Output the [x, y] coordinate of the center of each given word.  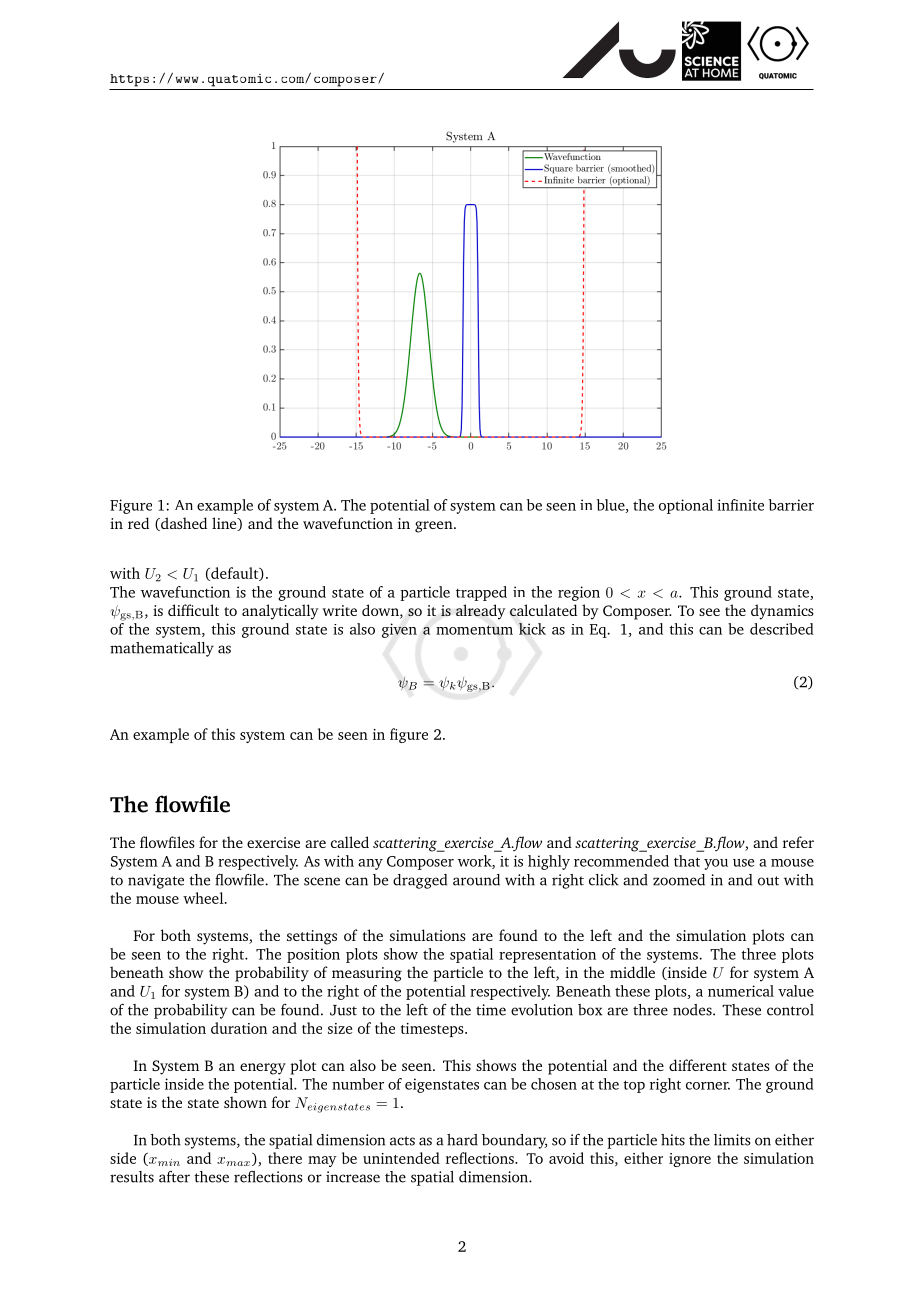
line [225, 524]
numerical [741, 991]
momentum [474, 630]
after [174, 1177]
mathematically [162, 649]
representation [547, 955]
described [782, 629]
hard [462, 1140]
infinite [740, 505]
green [435, 527]
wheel [204, 898]
